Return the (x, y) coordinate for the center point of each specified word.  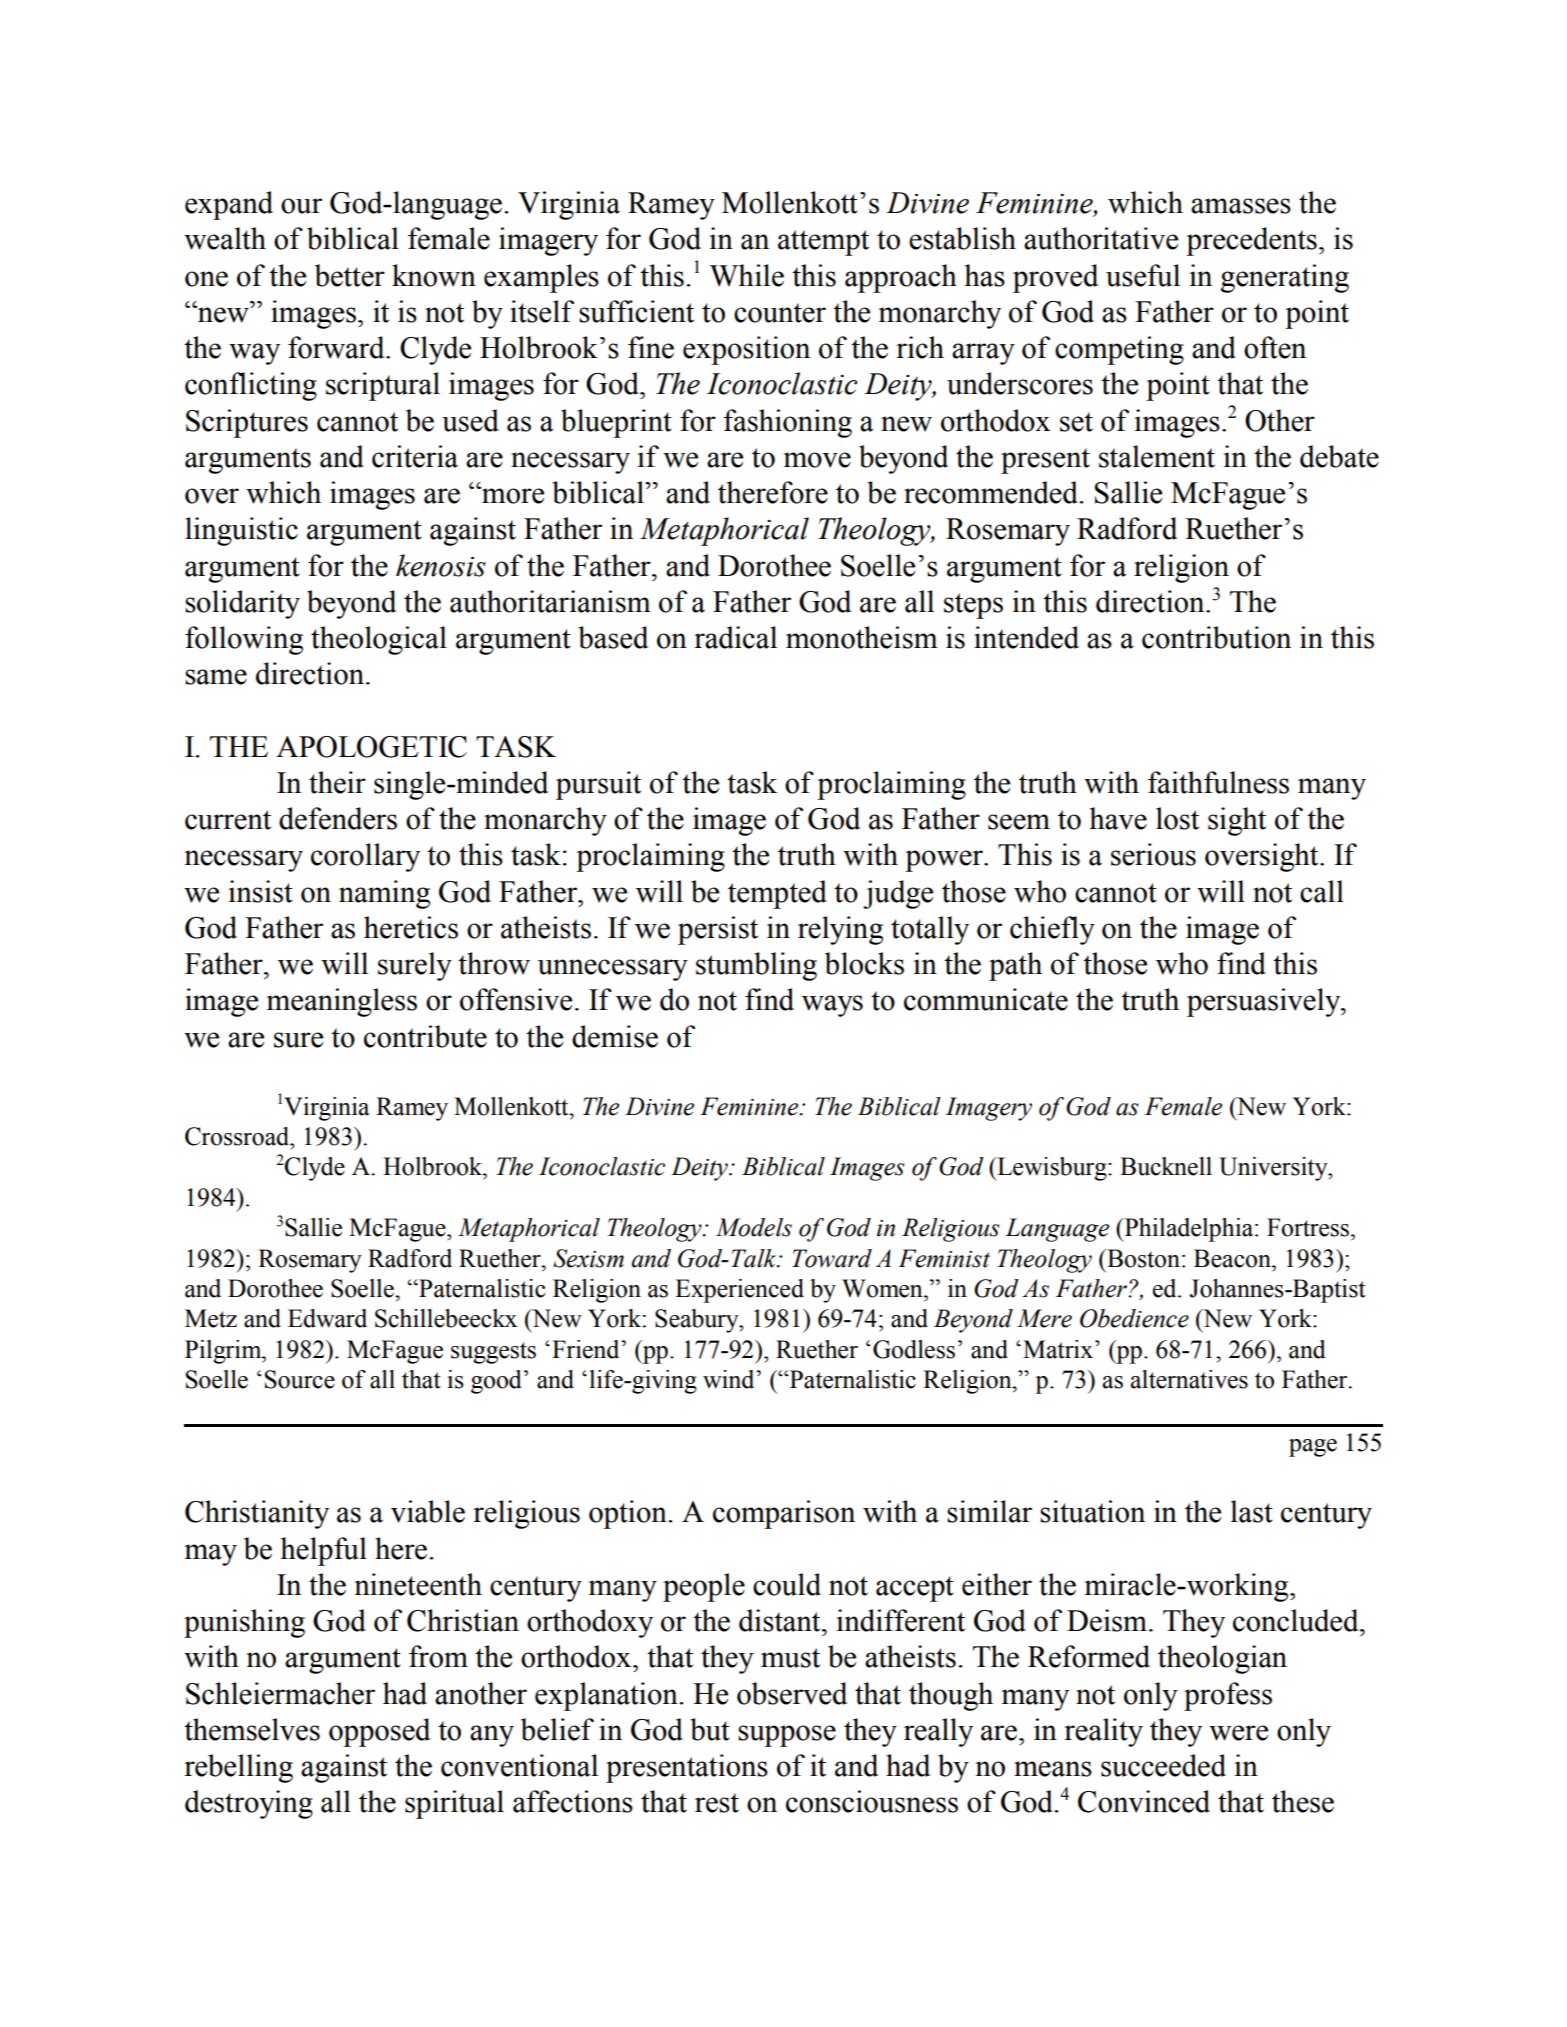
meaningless (342, 1002)
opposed (379, 1732)
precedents (1251, 241)
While (747, 275)
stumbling (756, 966)
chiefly (1052, 930)
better (350, 275)
